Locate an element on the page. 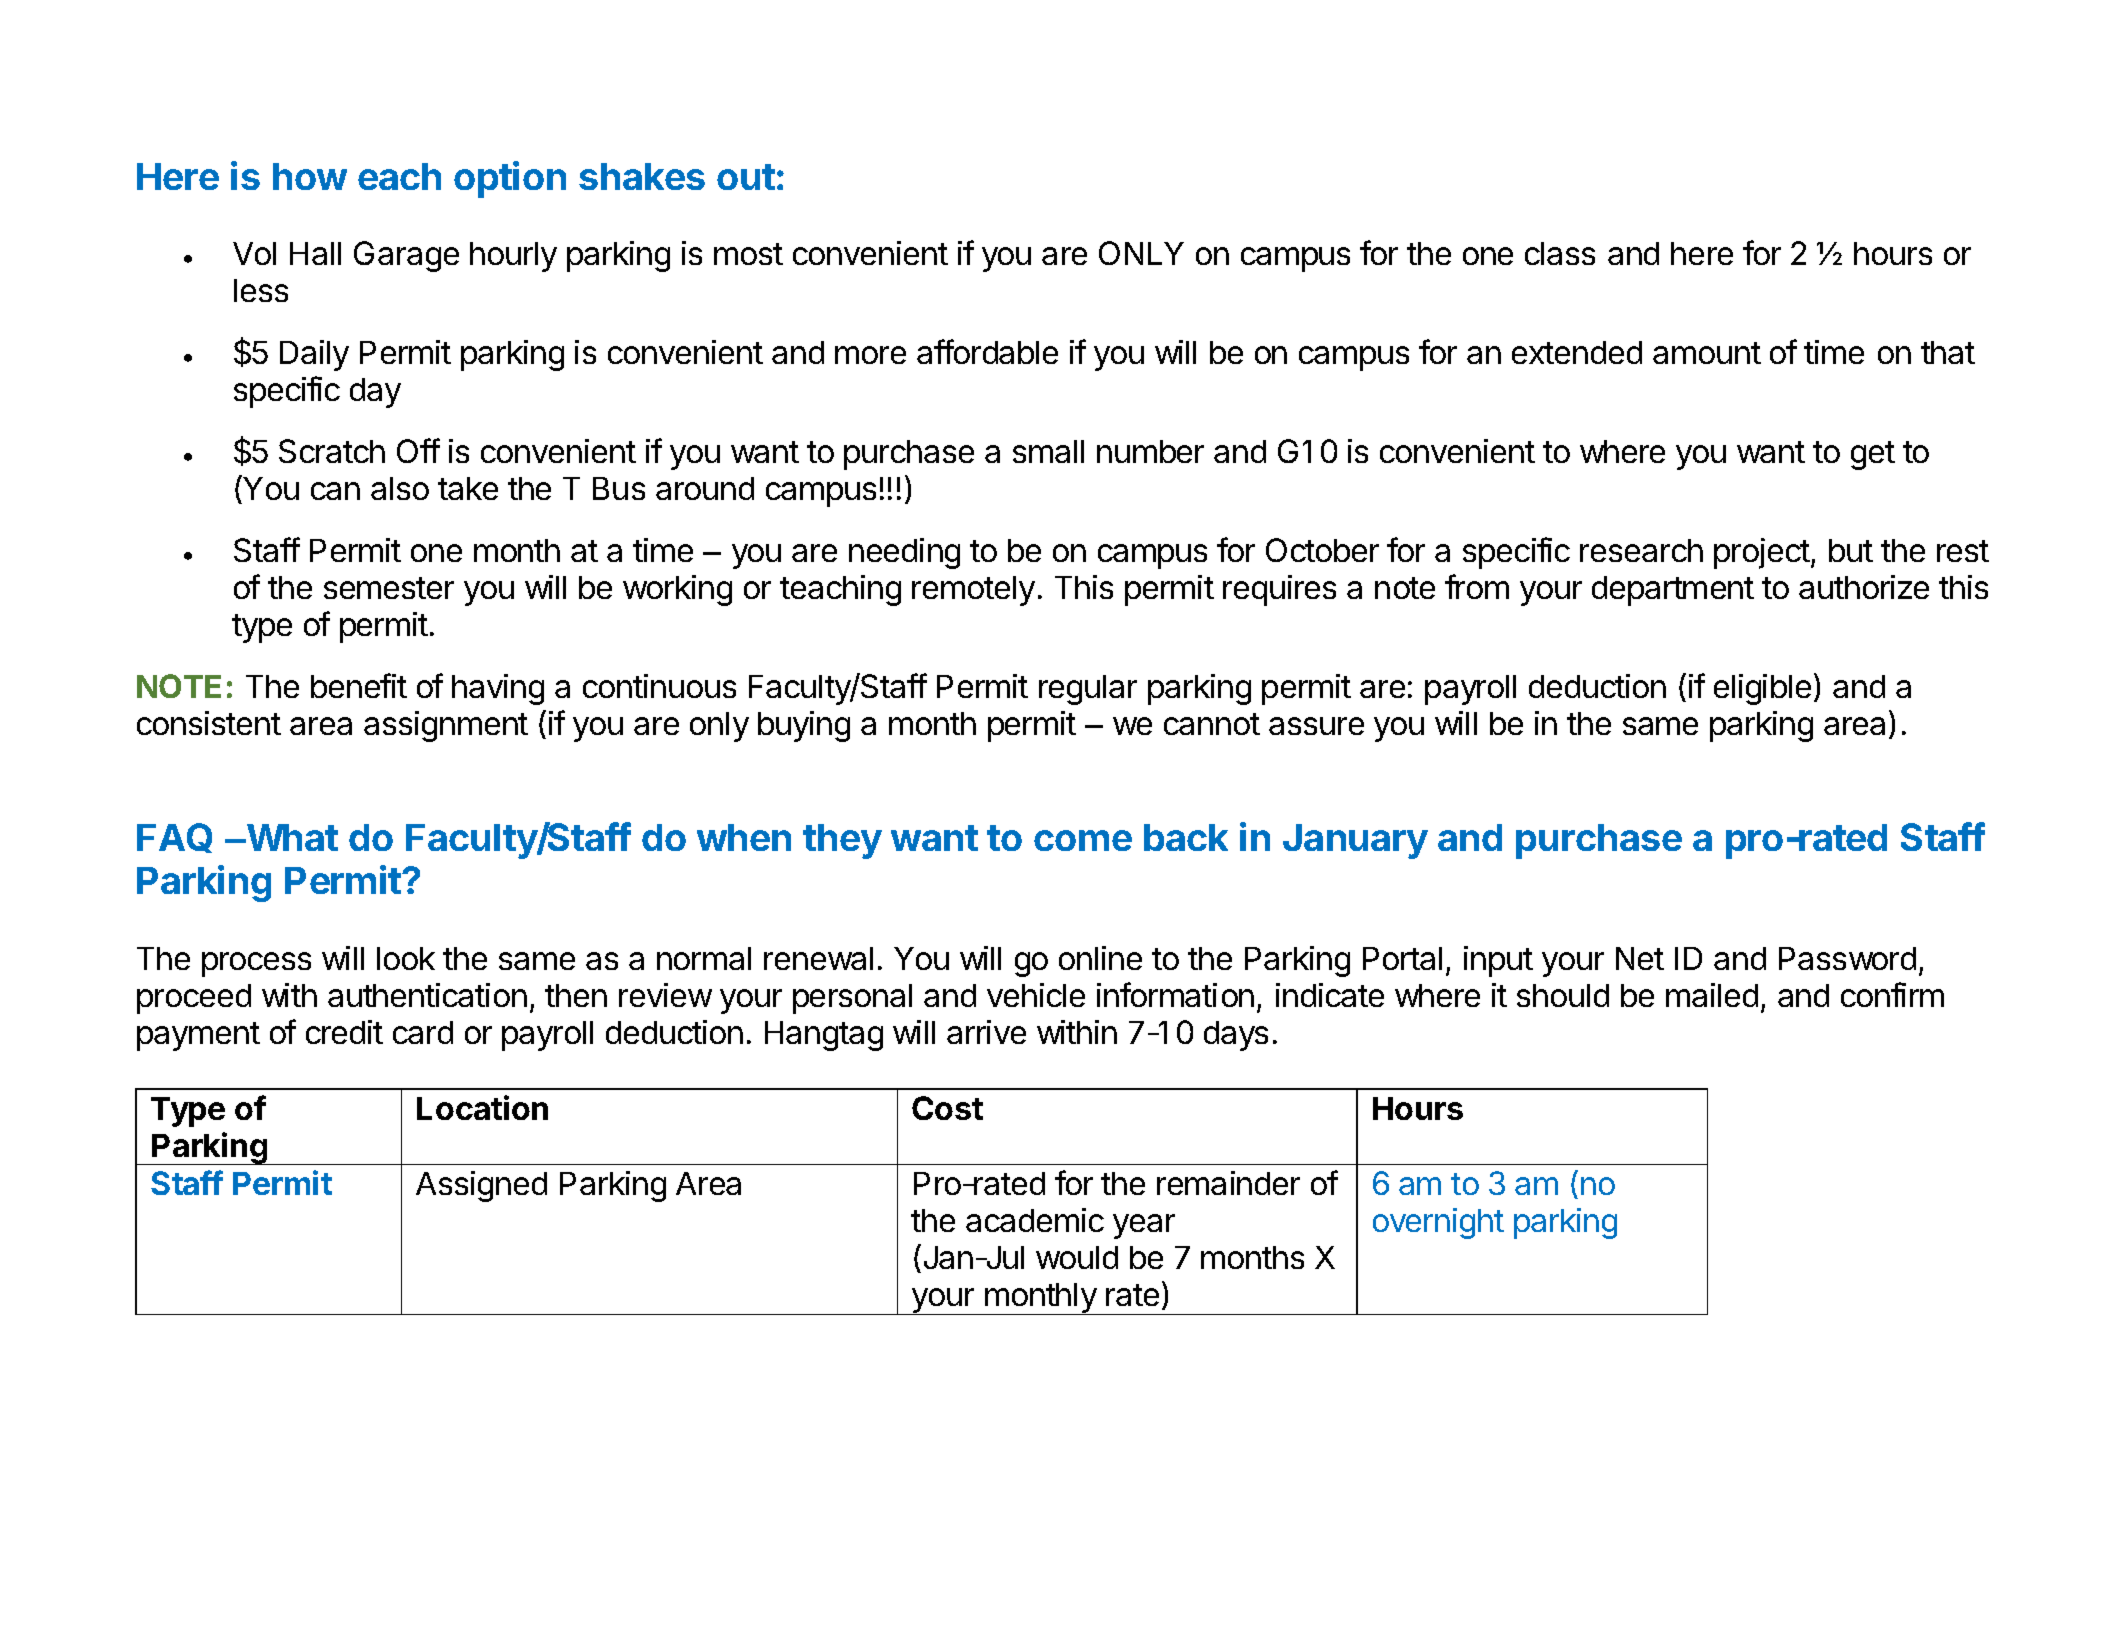  class is located at coordinates (1560, 253).
